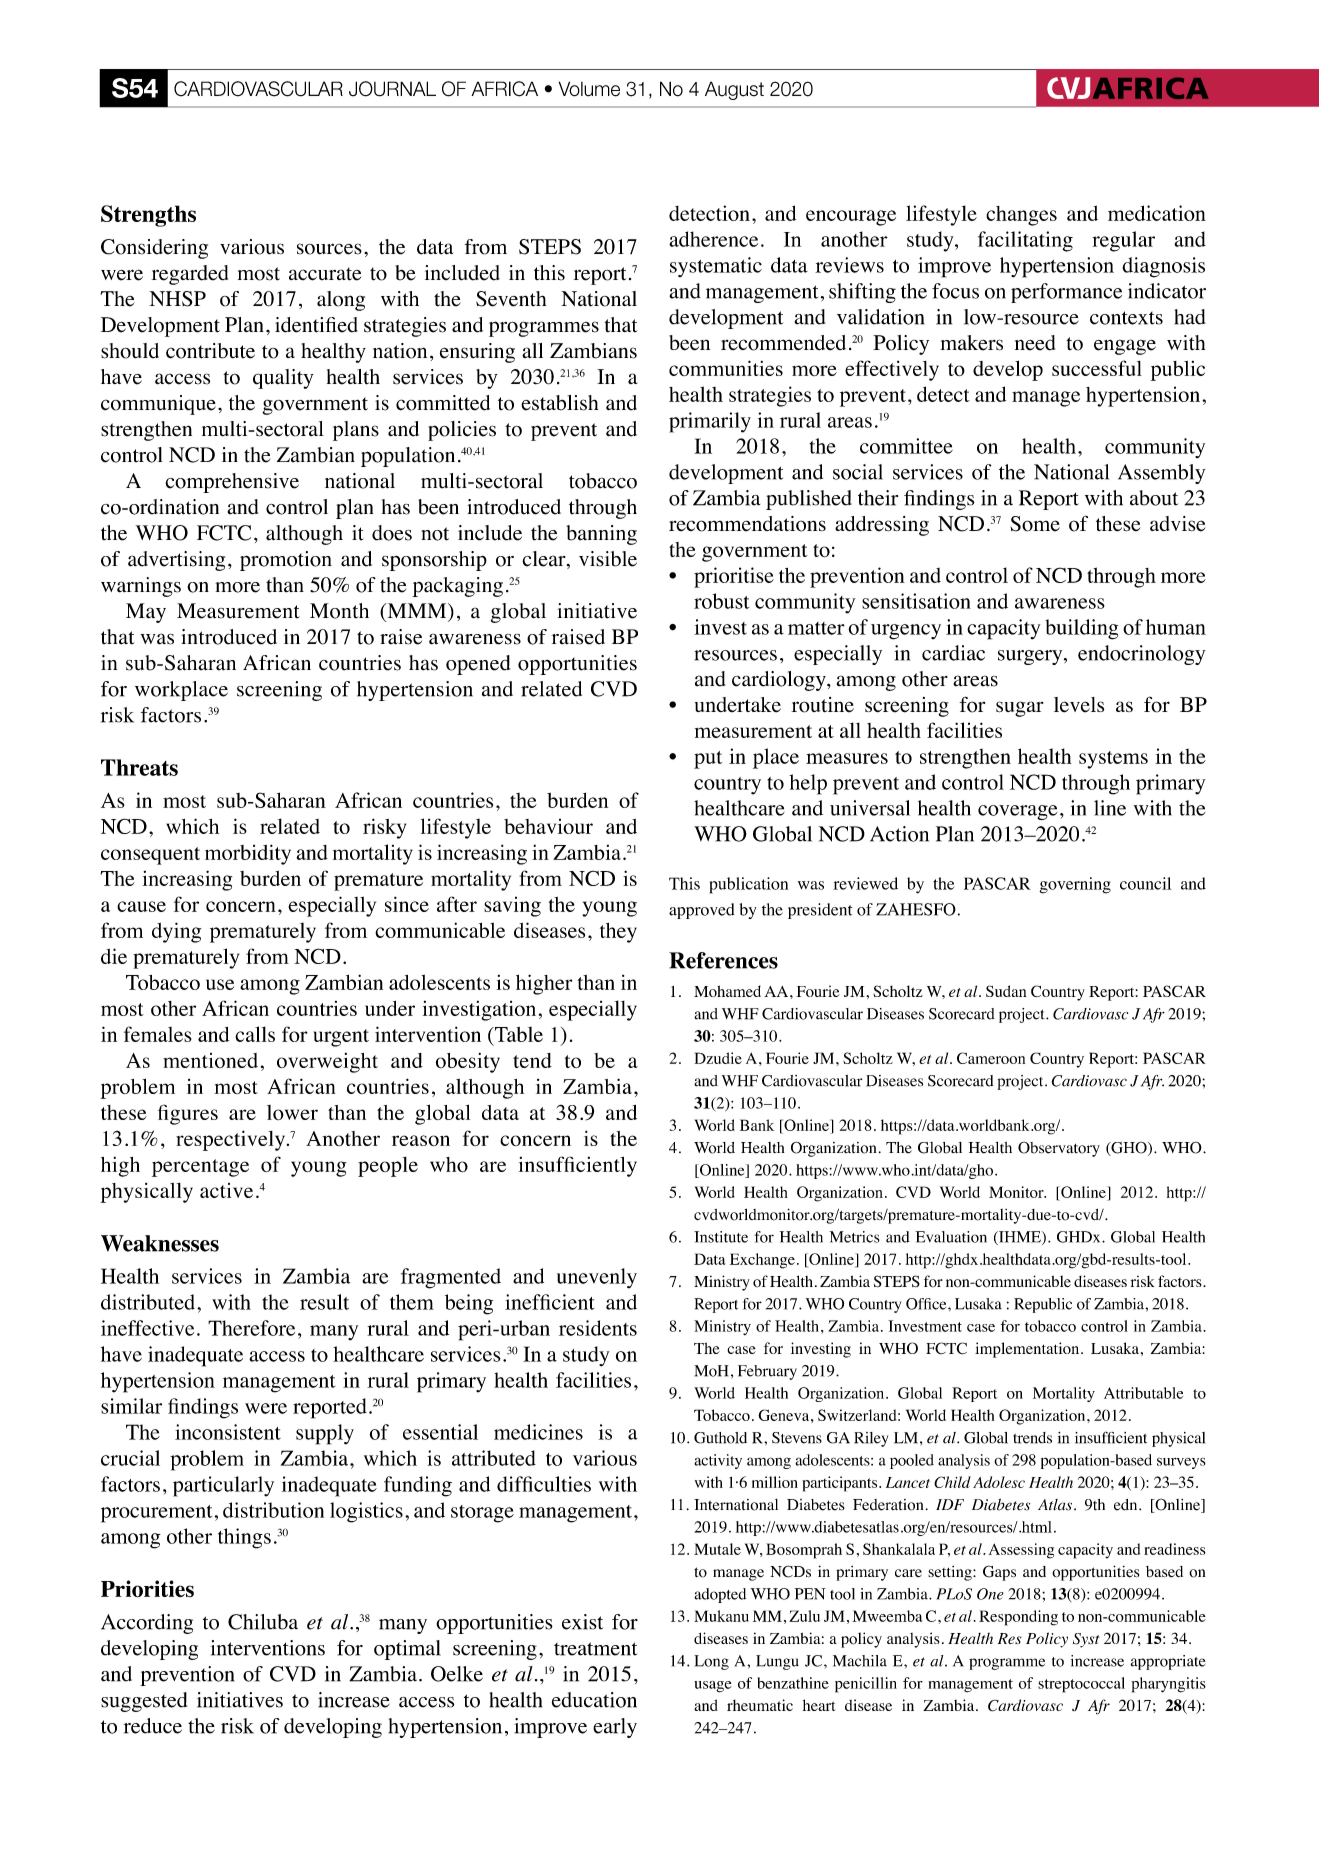  I want to click on changes, so click(1021, 216).
